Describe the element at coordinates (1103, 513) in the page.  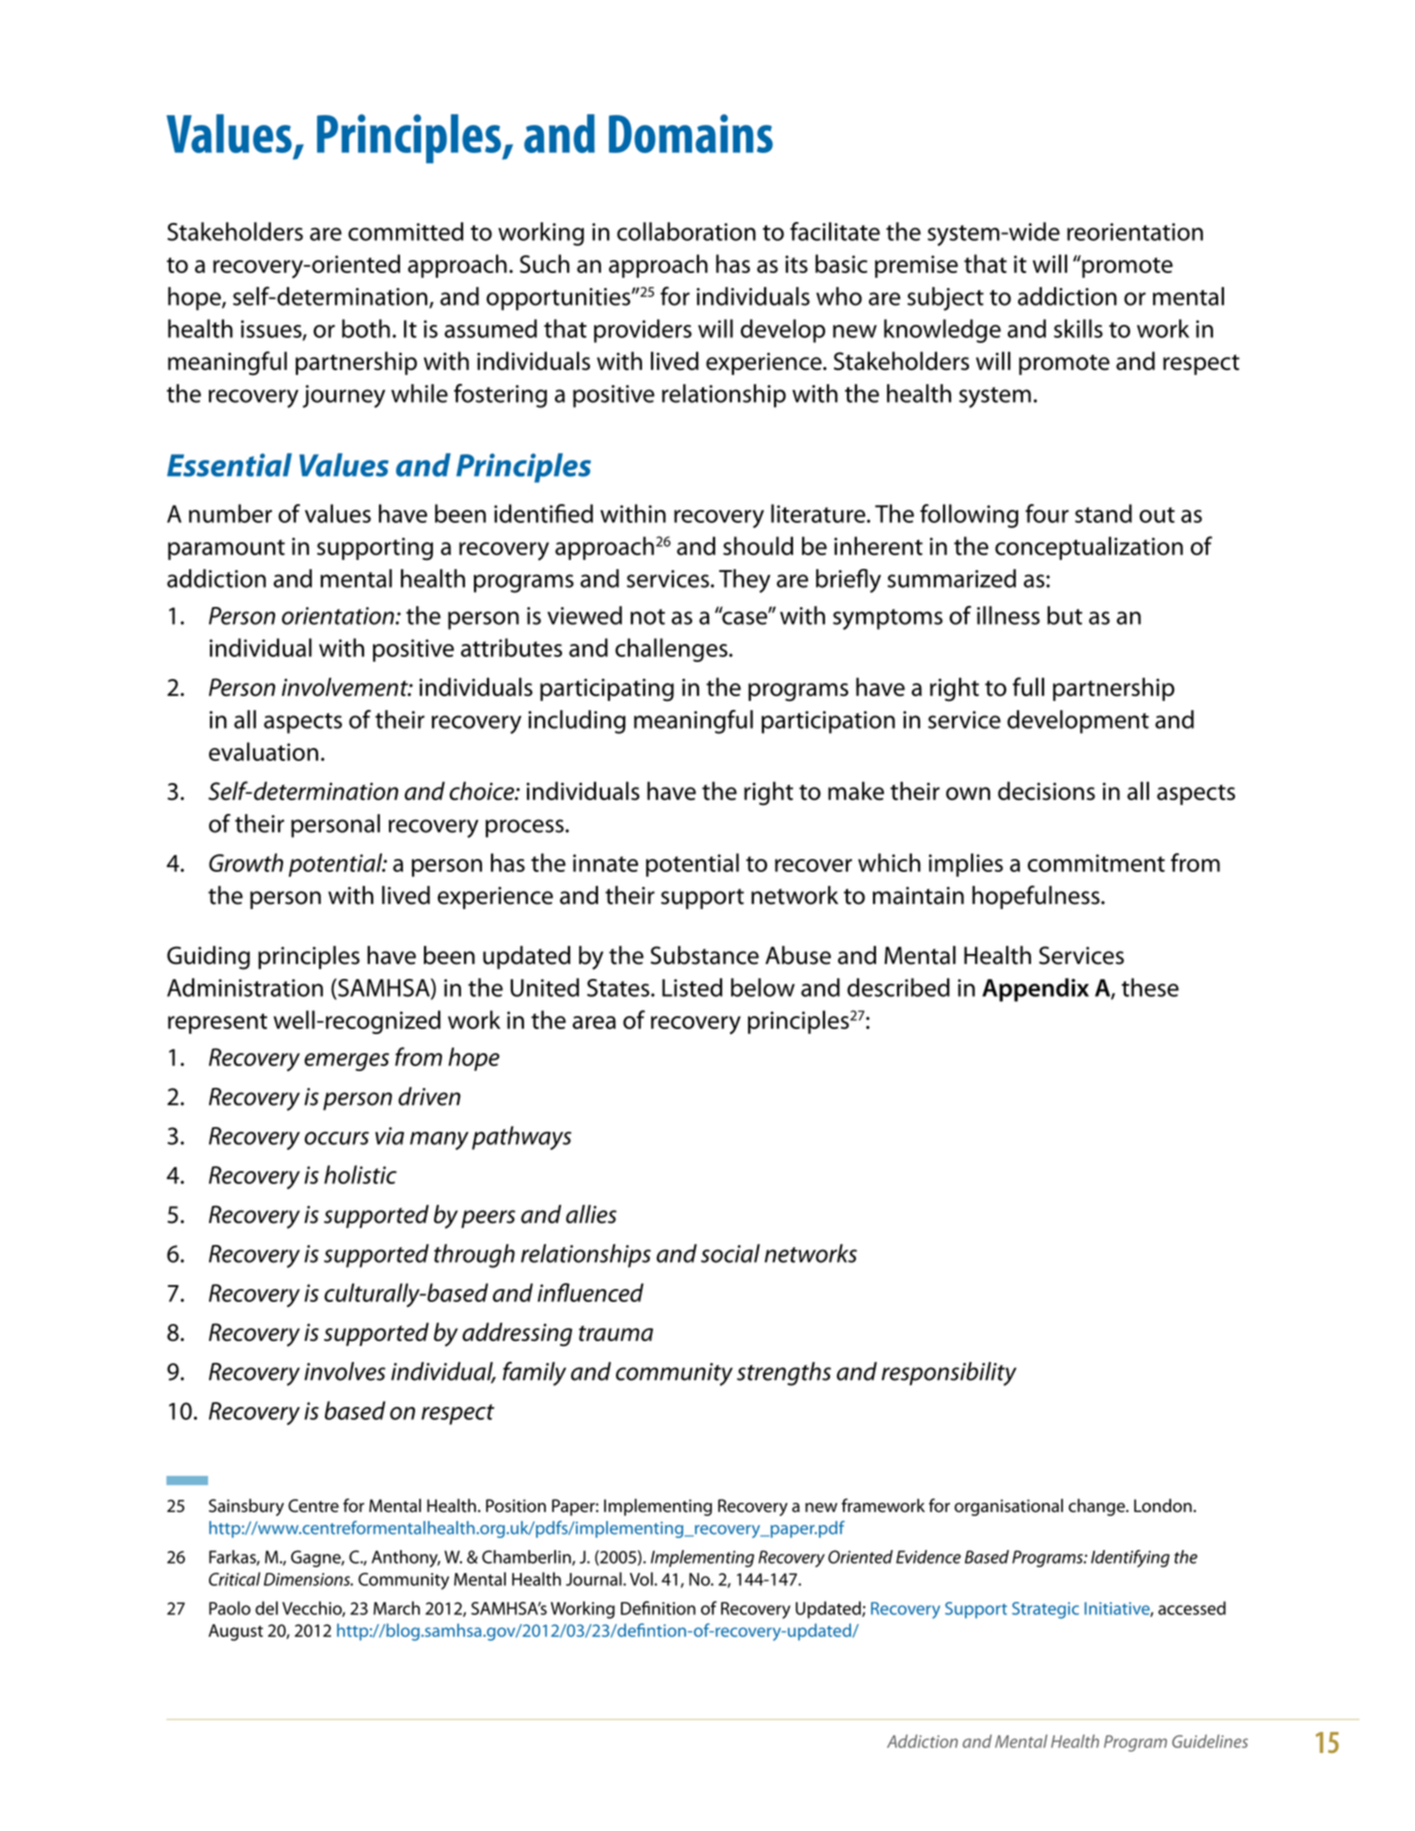
I see `stand` at that location.
